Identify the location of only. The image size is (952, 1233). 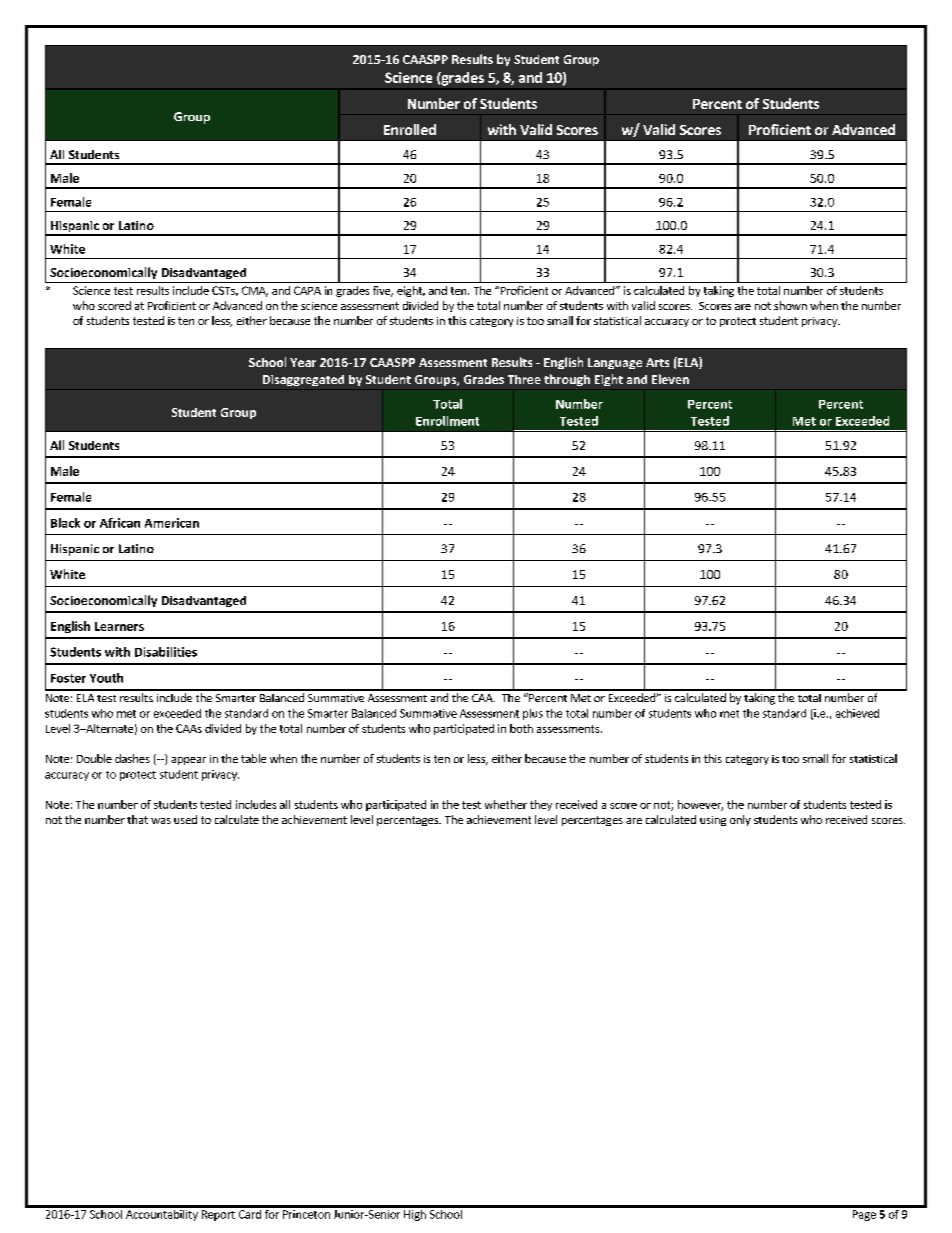
(740, 820).
